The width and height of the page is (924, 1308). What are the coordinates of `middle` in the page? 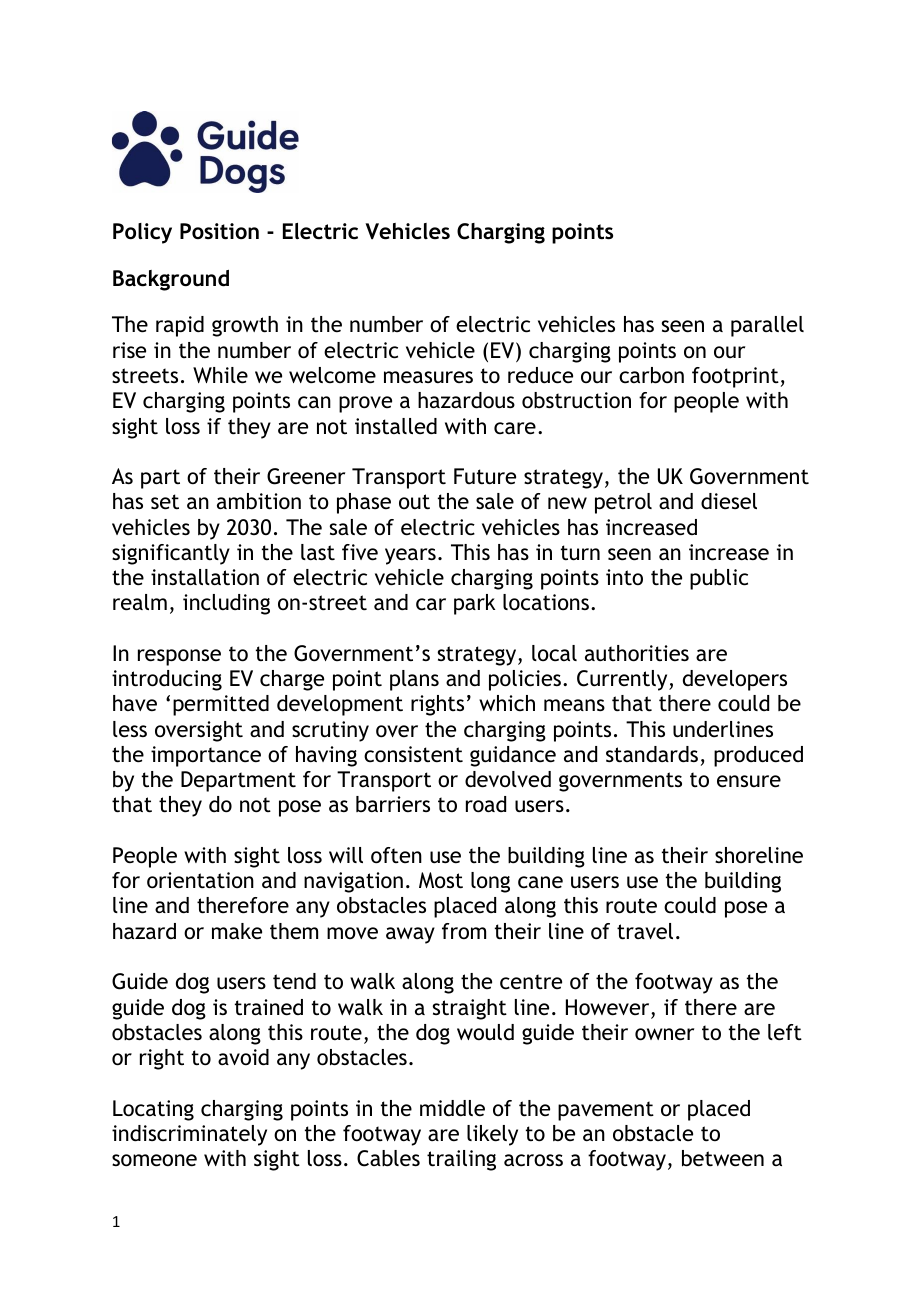 It's located at (452, 1108).
